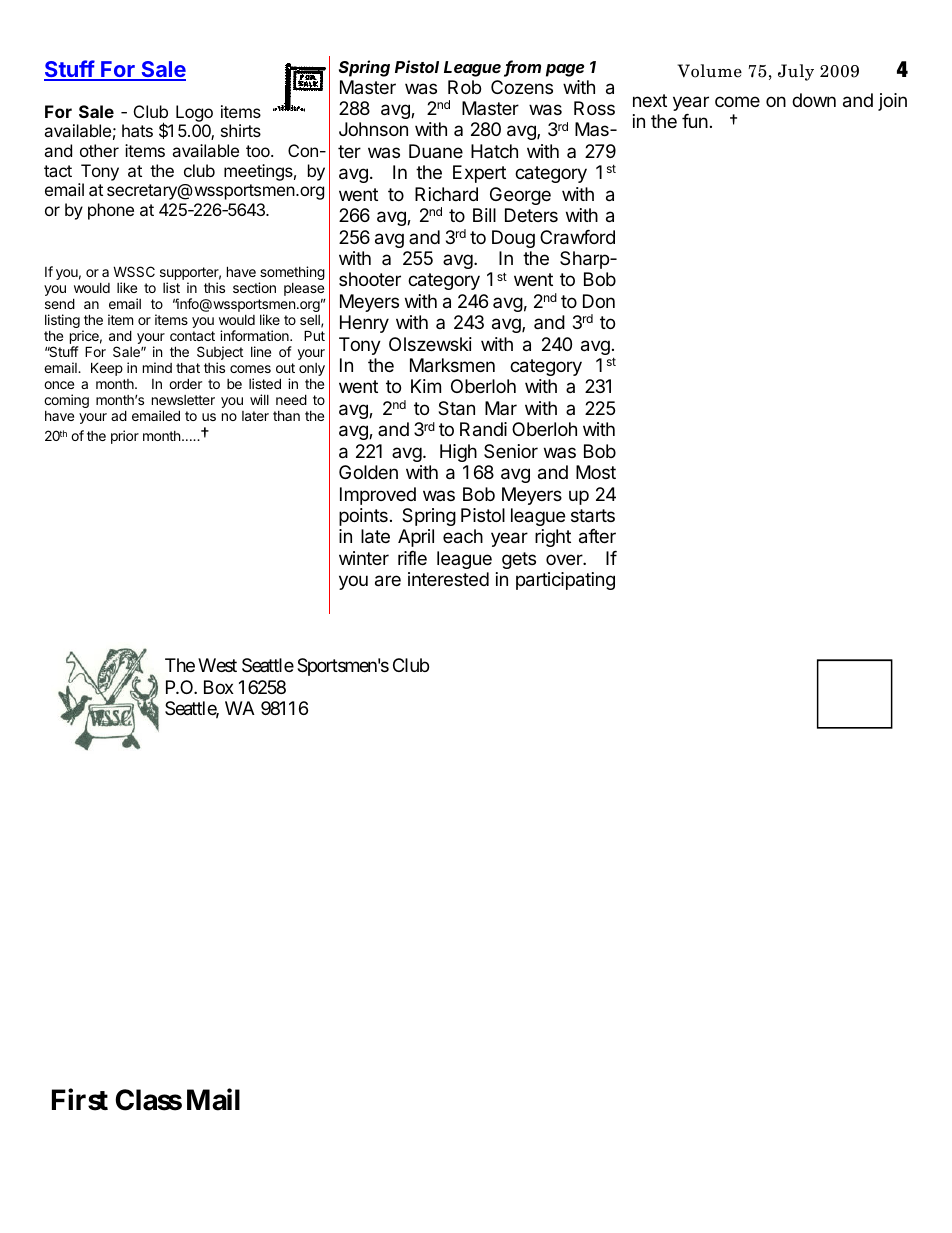 The height and width of the image is (1233, 952). I want to click on Randi, so click(483, 429).
